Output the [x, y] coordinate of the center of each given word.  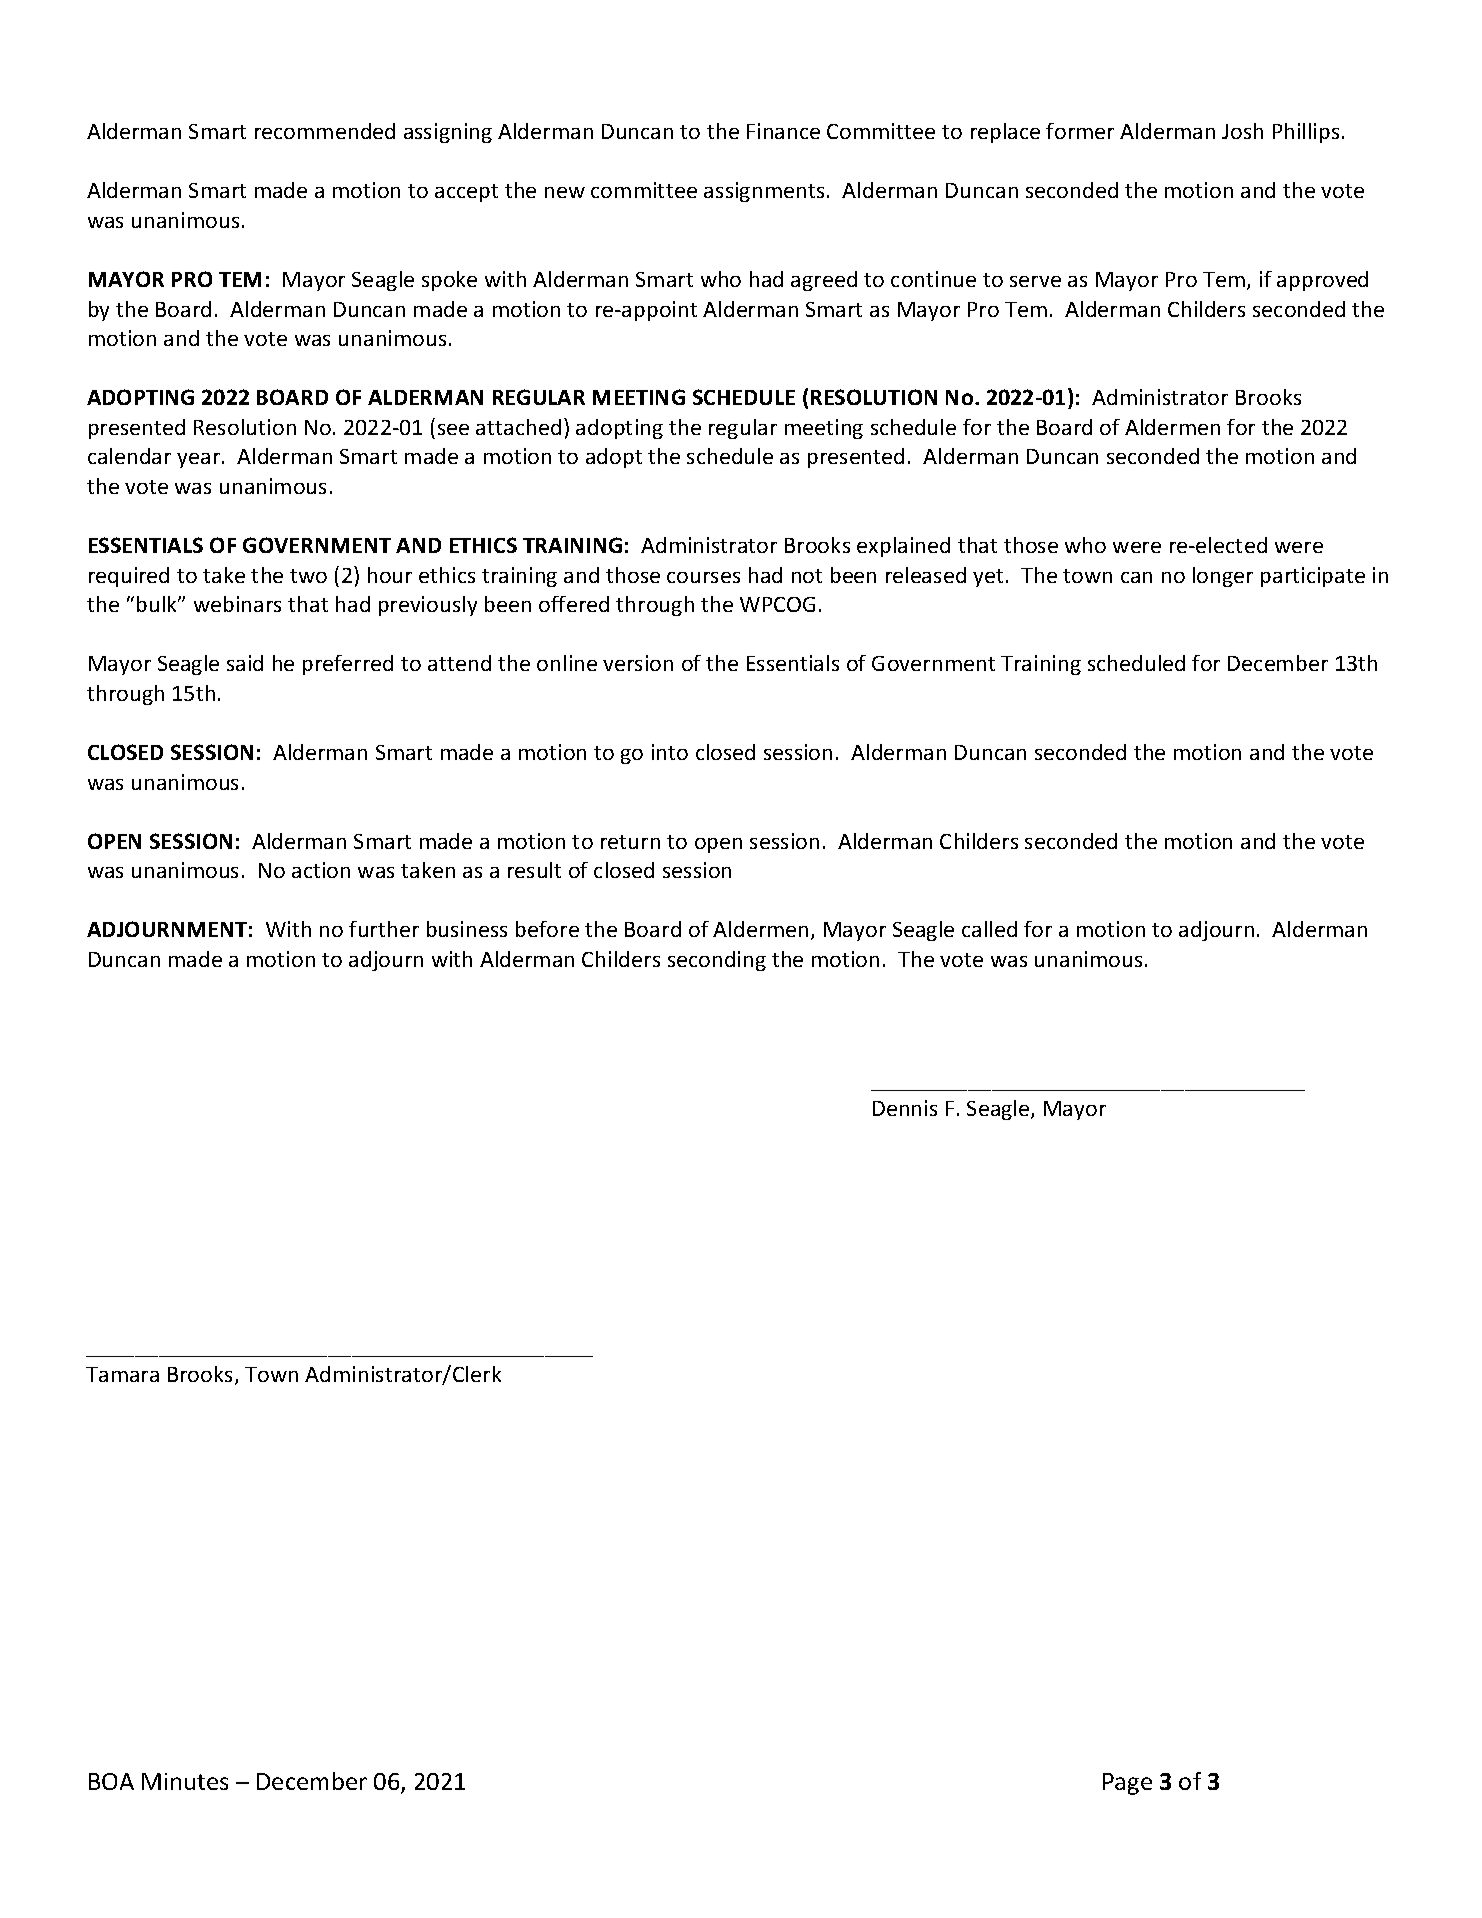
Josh [1242, 131]
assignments [764, 192]
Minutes [185, 1781]
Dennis [905, 1108]
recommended [325, 131]
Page [1127, 1784]
